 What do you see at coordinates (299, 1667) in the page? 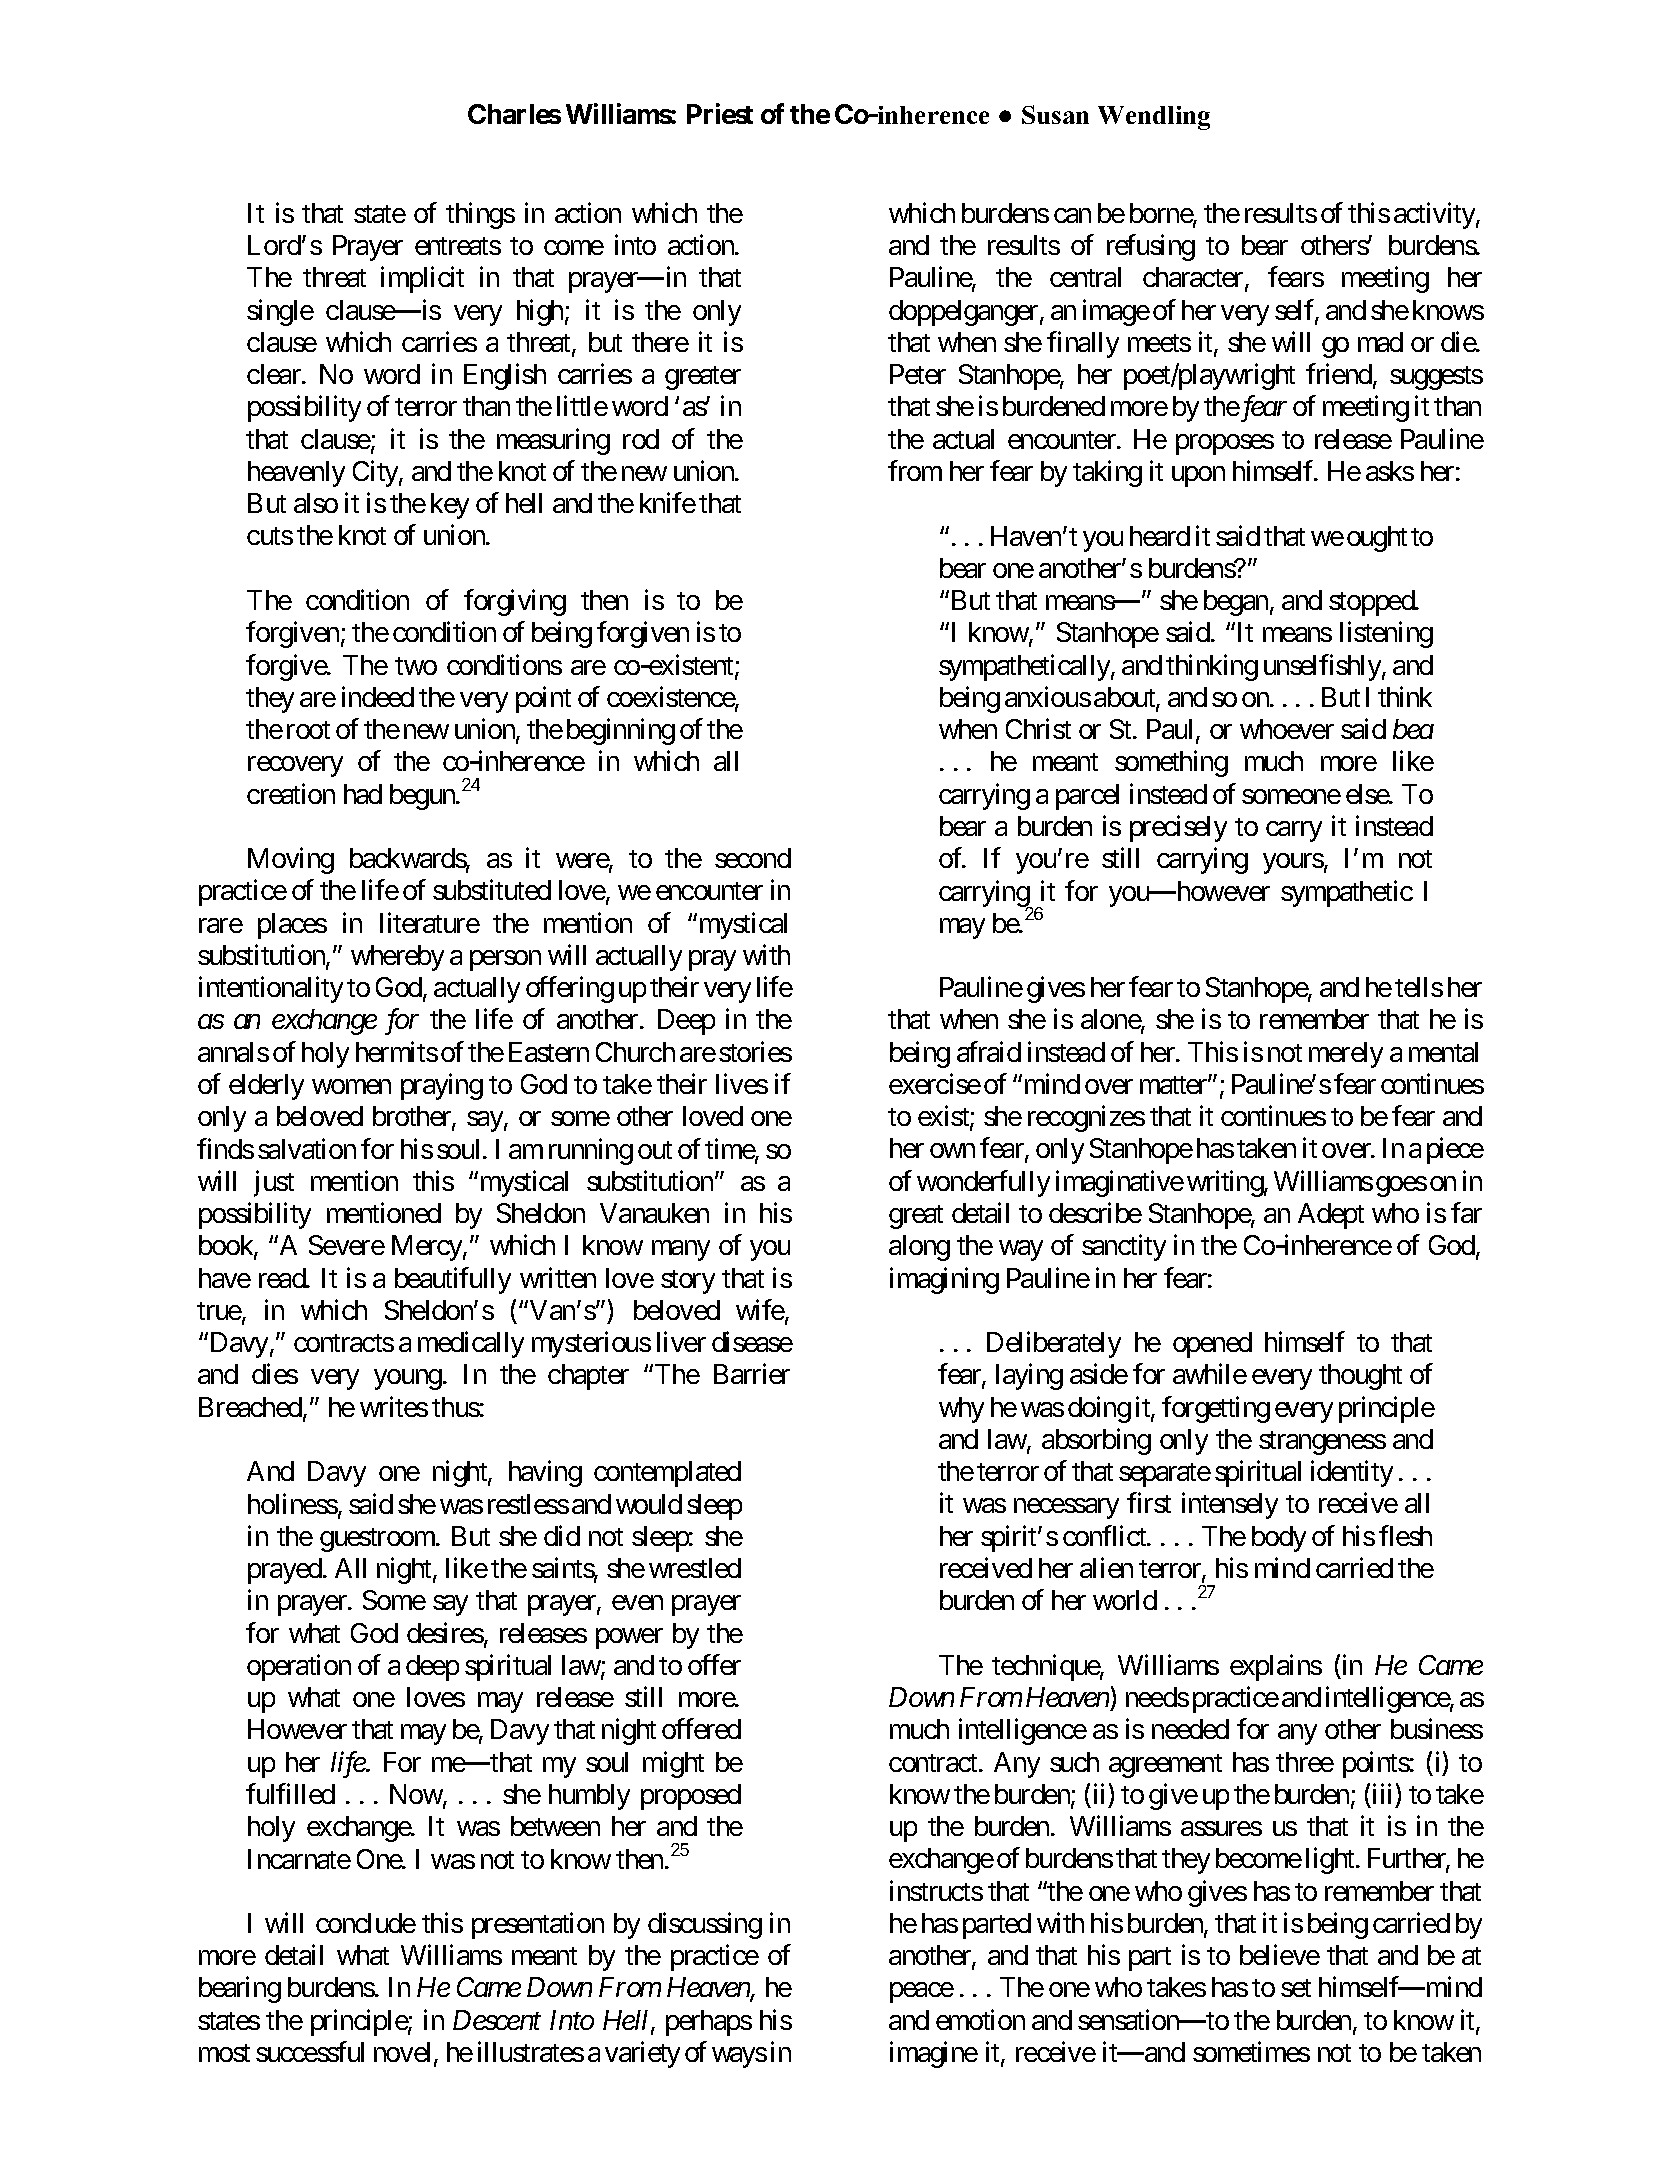
I see `operation` at bounding box center [299, 1667].
